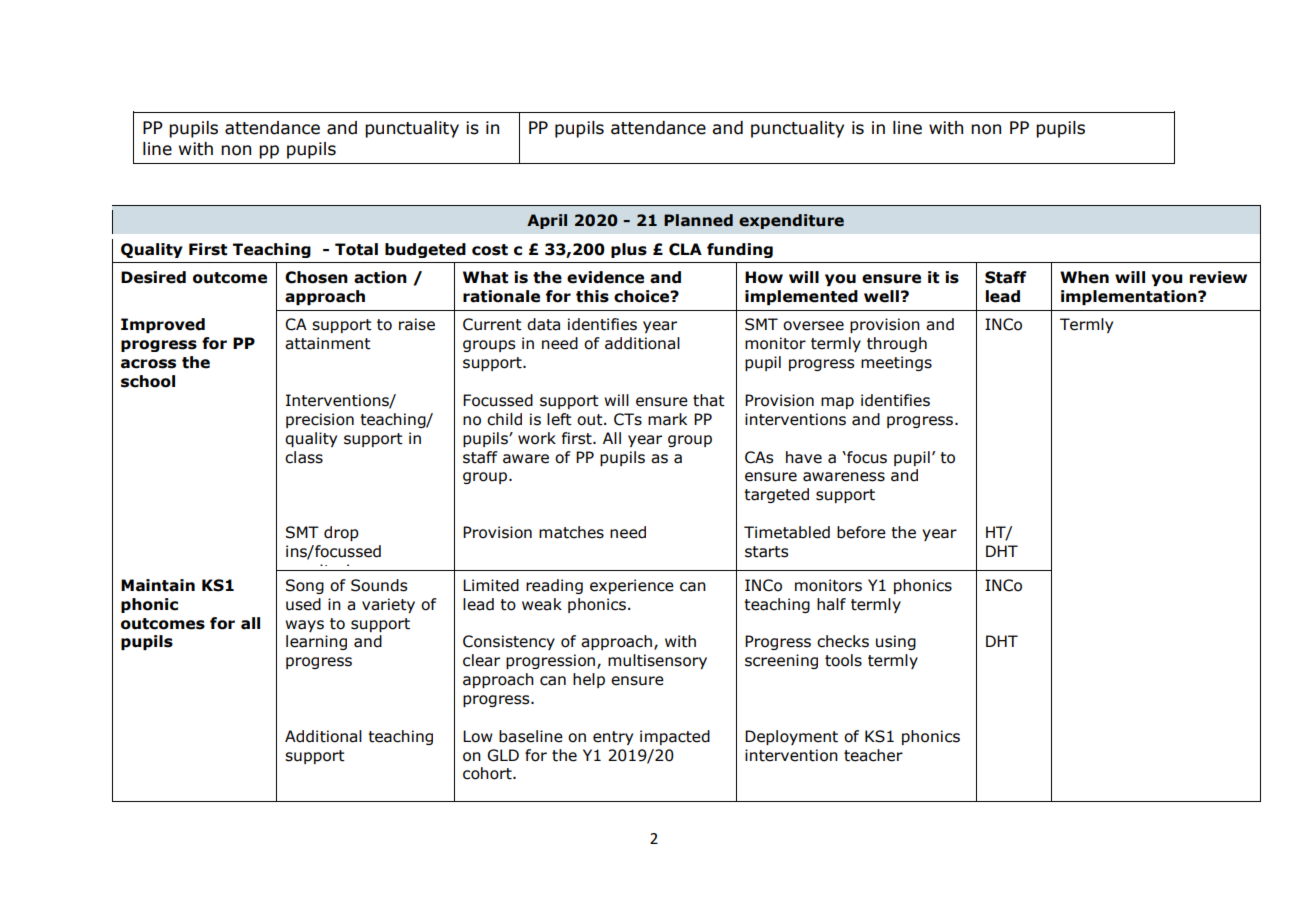 The height and width of the screenshot is (924, 1308). Describe the element at coordinates (356, 249) in the screenshot. I see `Total` at that location.
